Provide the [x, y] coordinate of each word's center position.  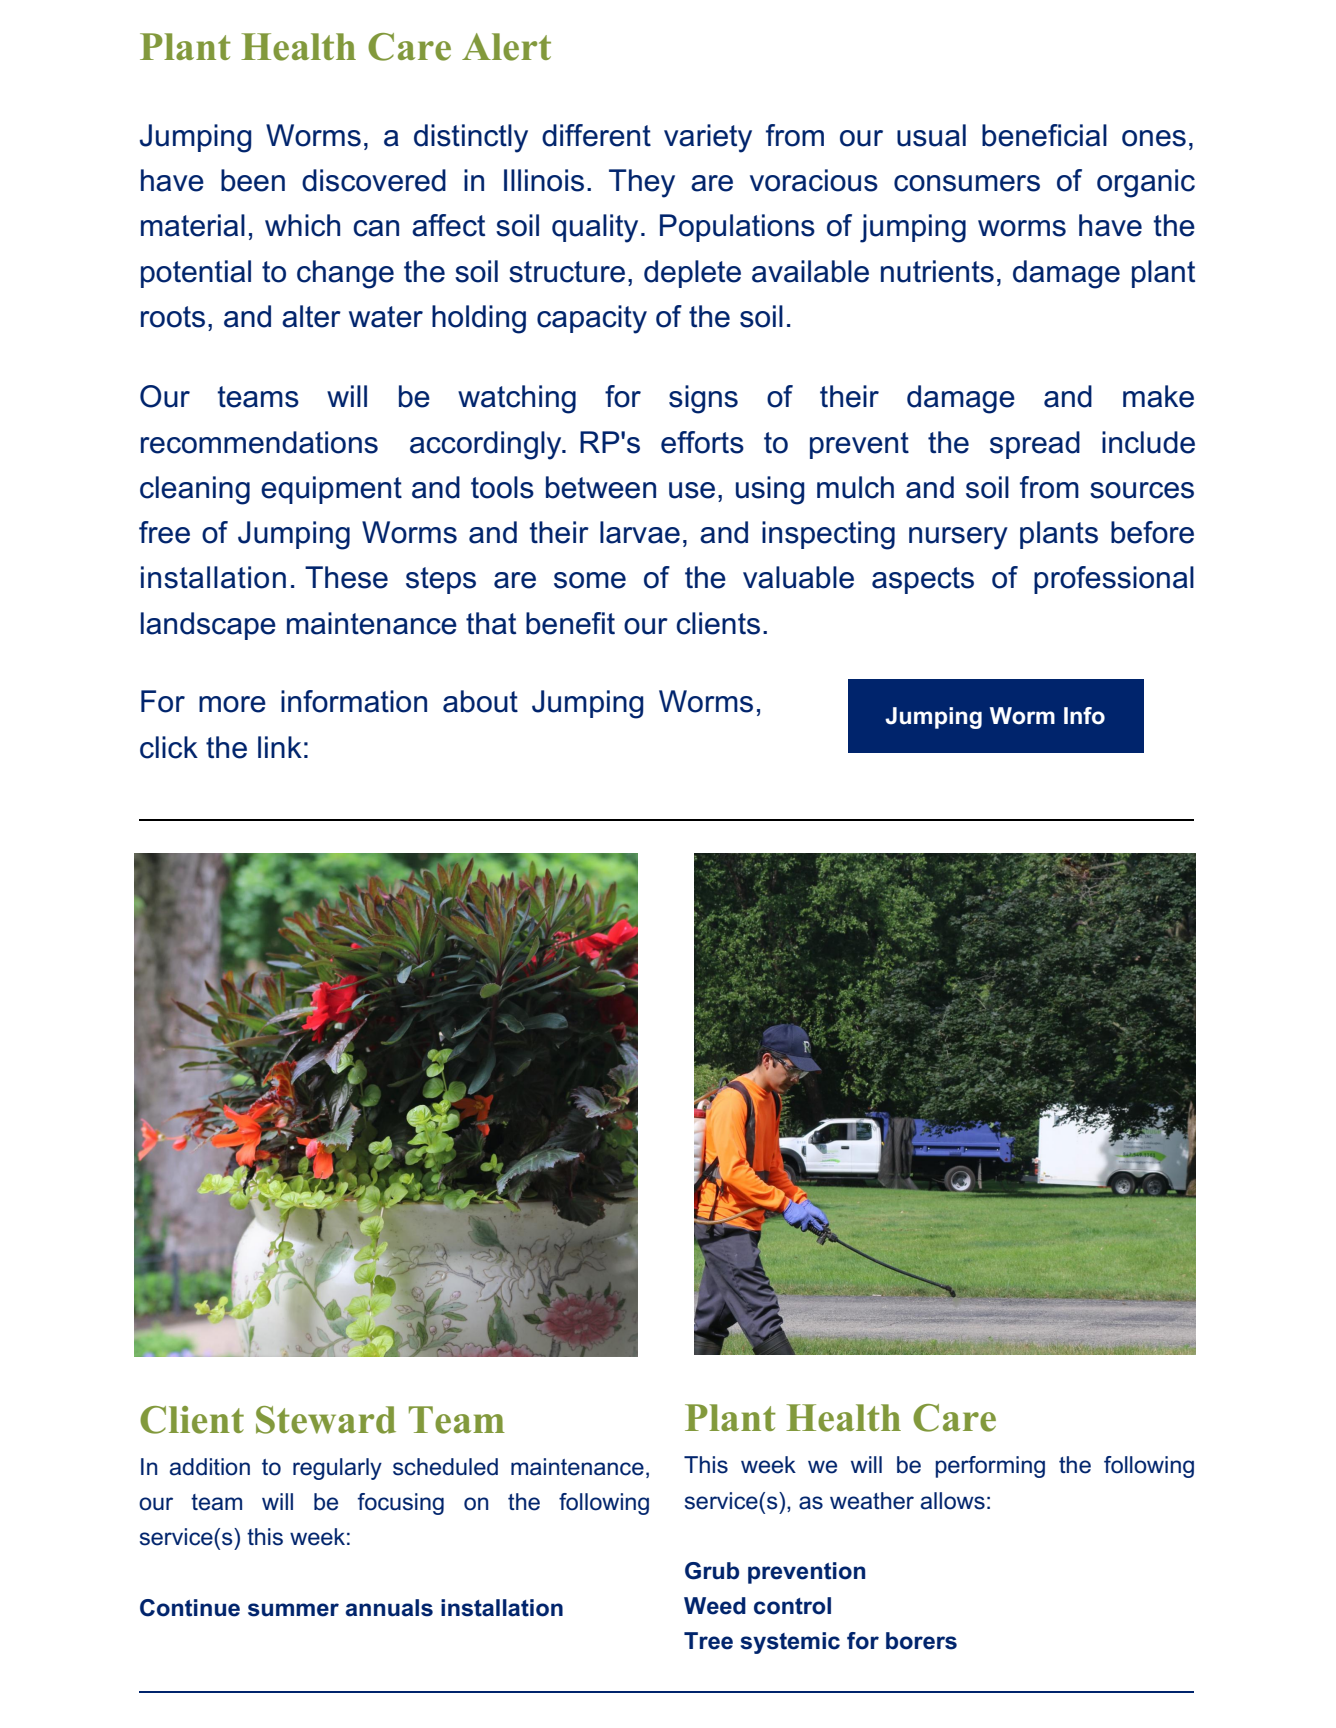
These [346, 577]
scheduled [445, 1467]
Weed [715, 1606]
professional [1114, 580]
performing [990, 1467]
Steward [326, 1420]
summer [293, 1610]
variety [708, 138]
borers [921, 1641]
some [590, 580]
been [253, 180]
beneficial [1044, 135]
